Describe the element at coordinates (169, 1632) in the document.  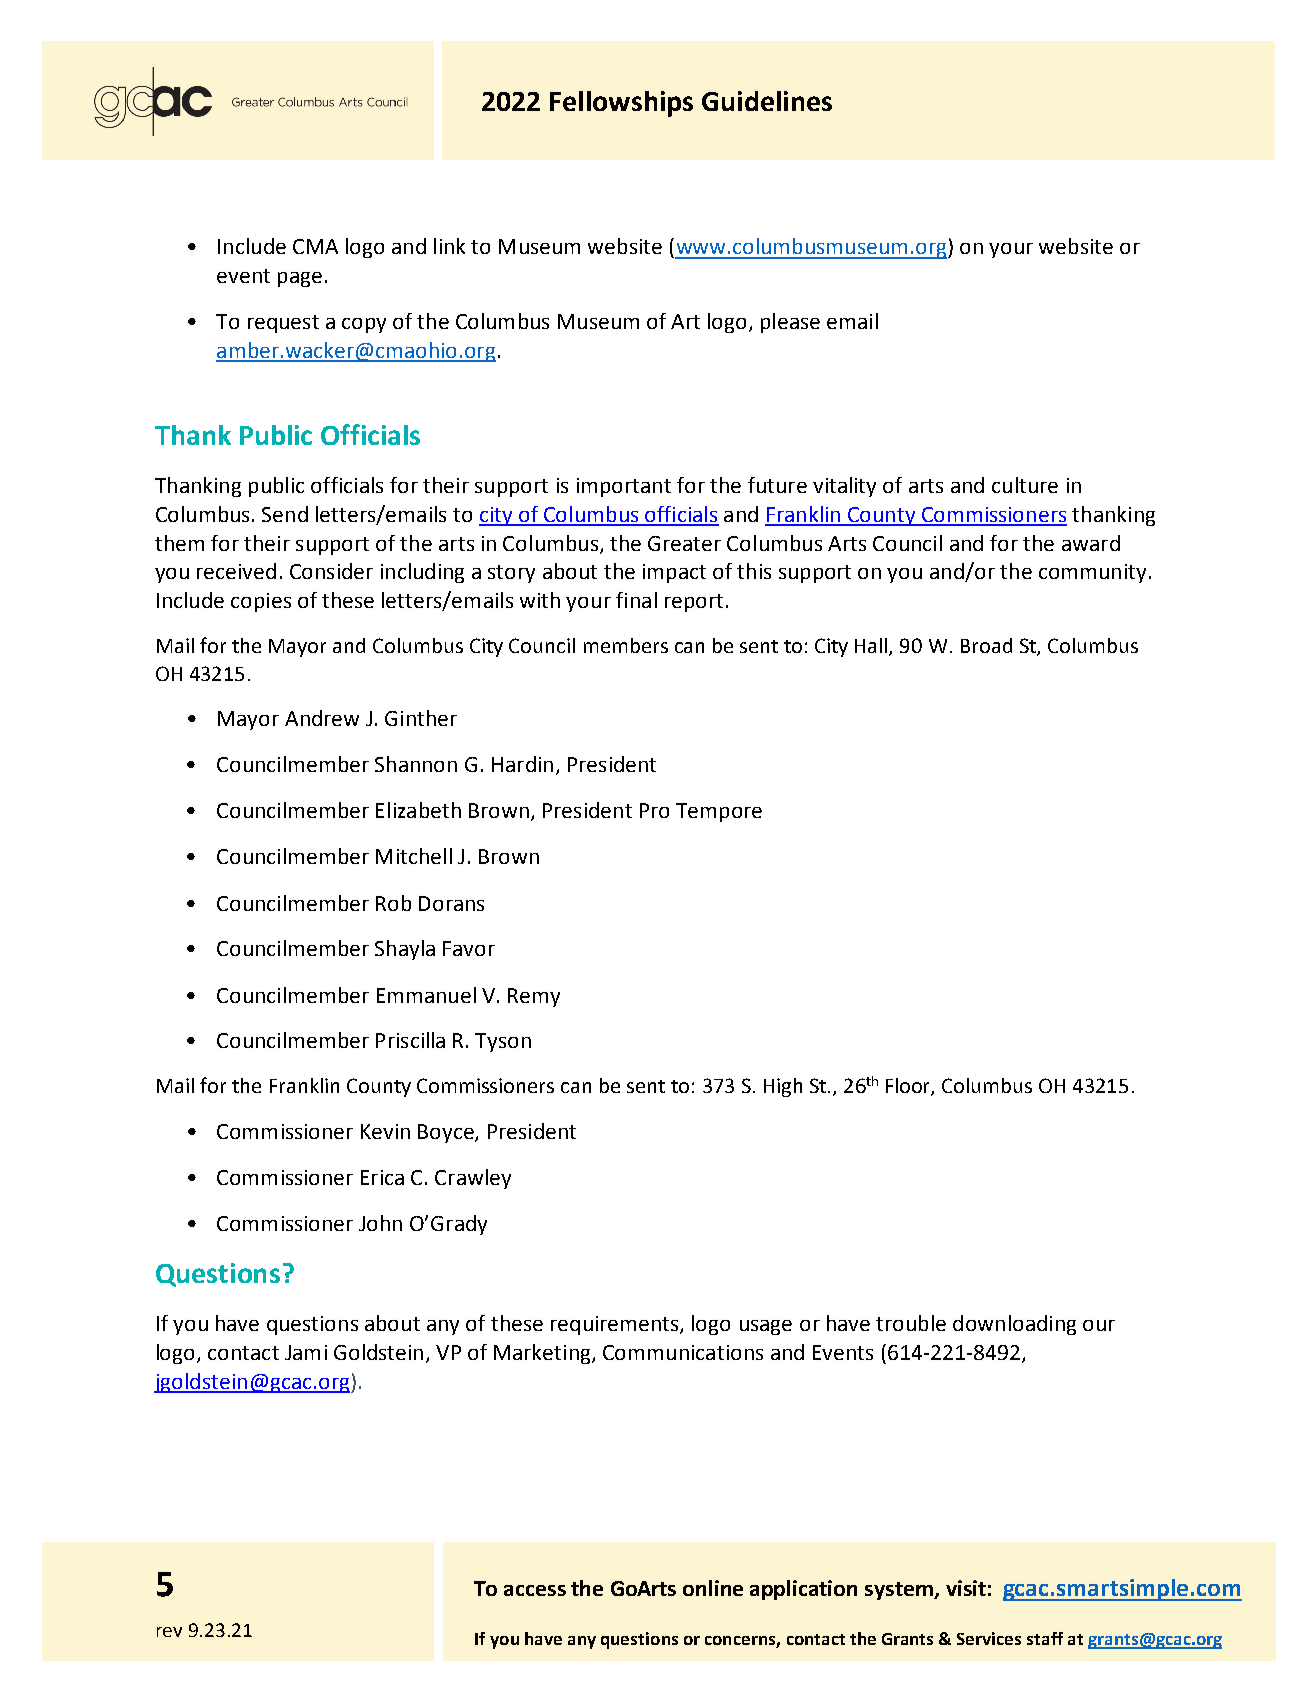
I see `rev` at that location.
